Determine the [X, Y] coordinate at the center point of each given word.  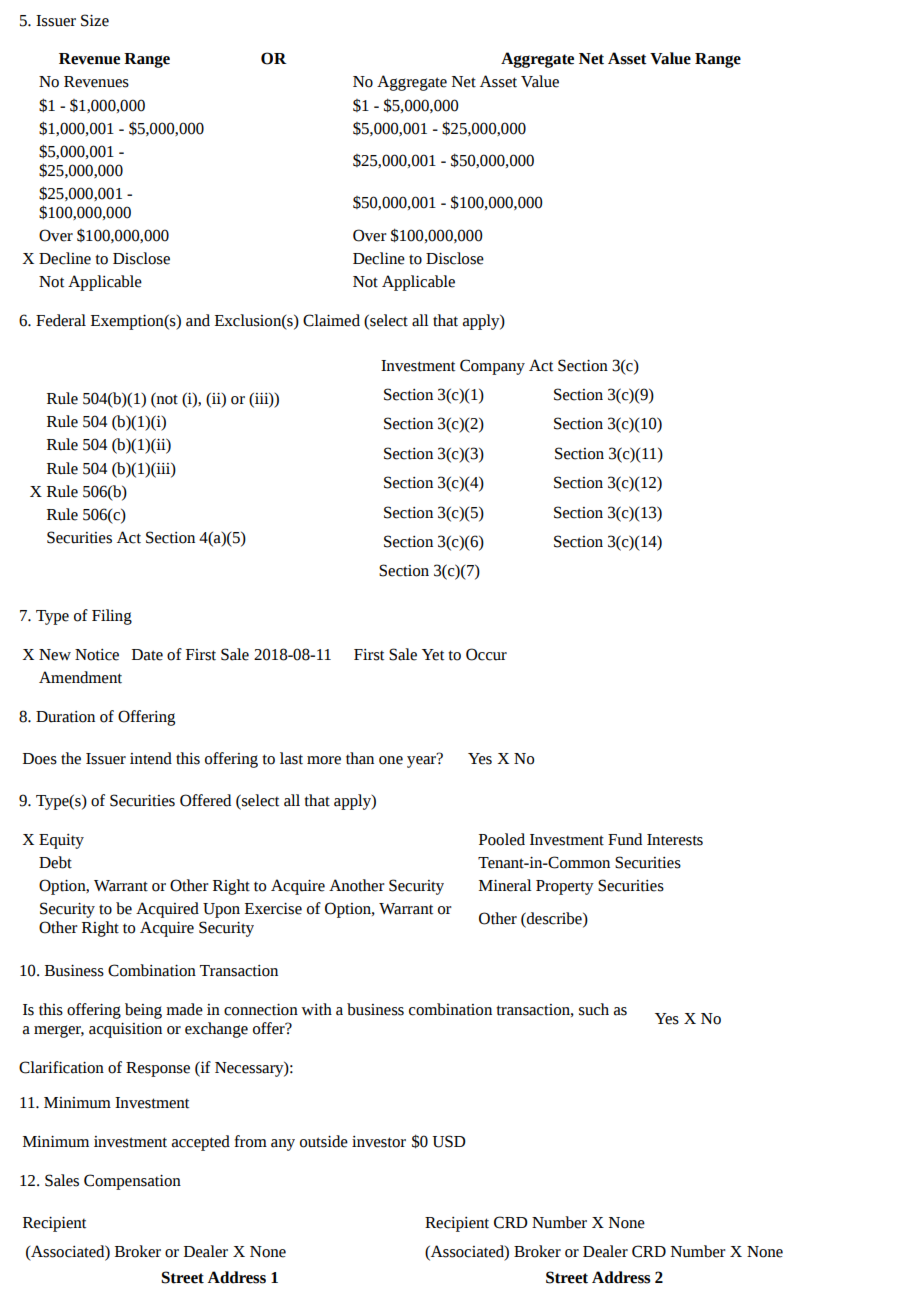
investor [379, 1142]
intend [151, 758]
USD [449, 1141]
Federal [61, 320]
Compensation [132, 1182]
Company [492, 367]
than [360, 758]
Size [95, 20]
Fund [625, 839]
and [198, 320]
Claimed [331, 320]
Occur [486, 654]
